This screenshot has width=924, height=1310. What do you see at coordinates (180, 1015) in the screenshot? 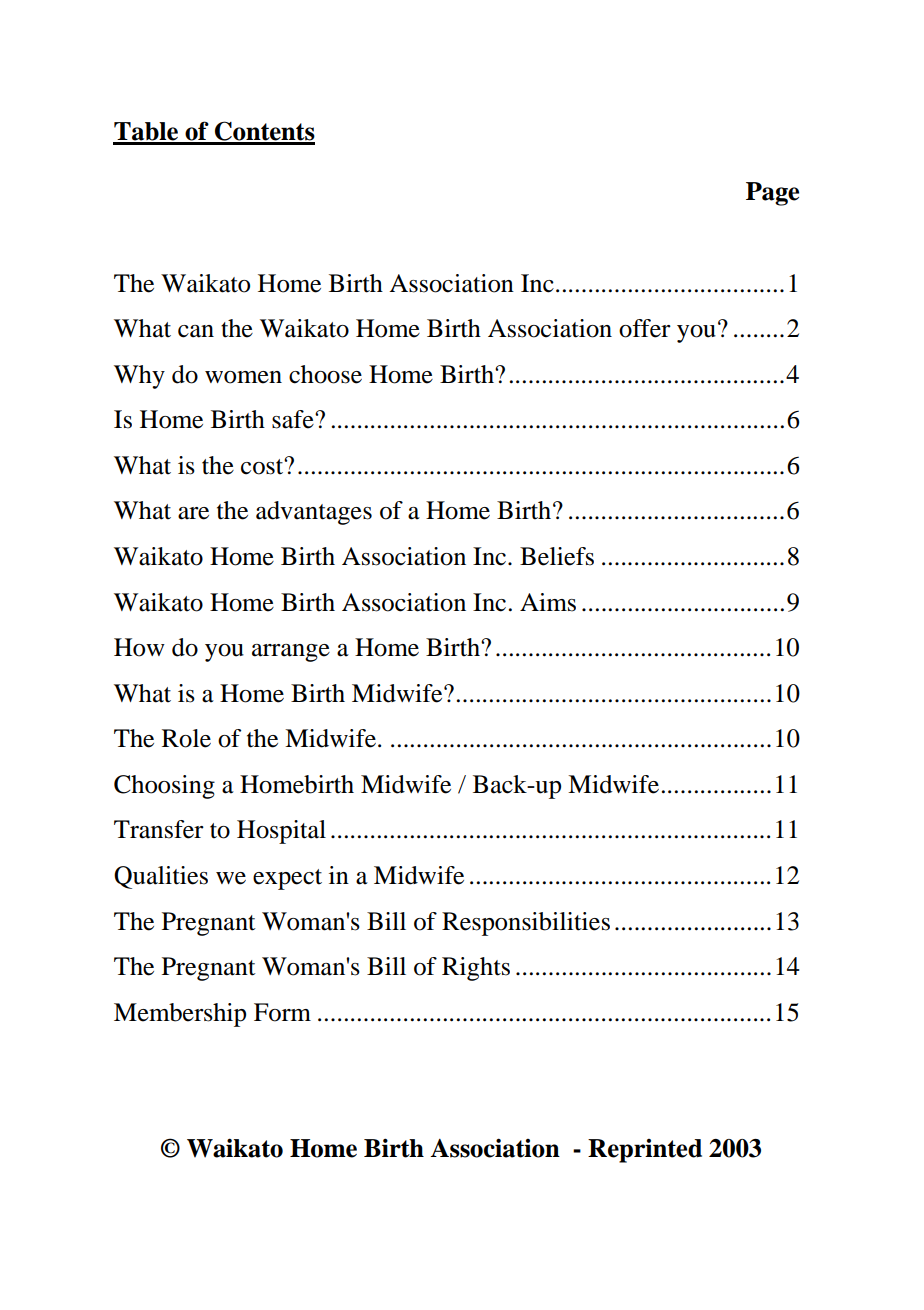
I see `Membership` at bounding box center [180, 1015].
